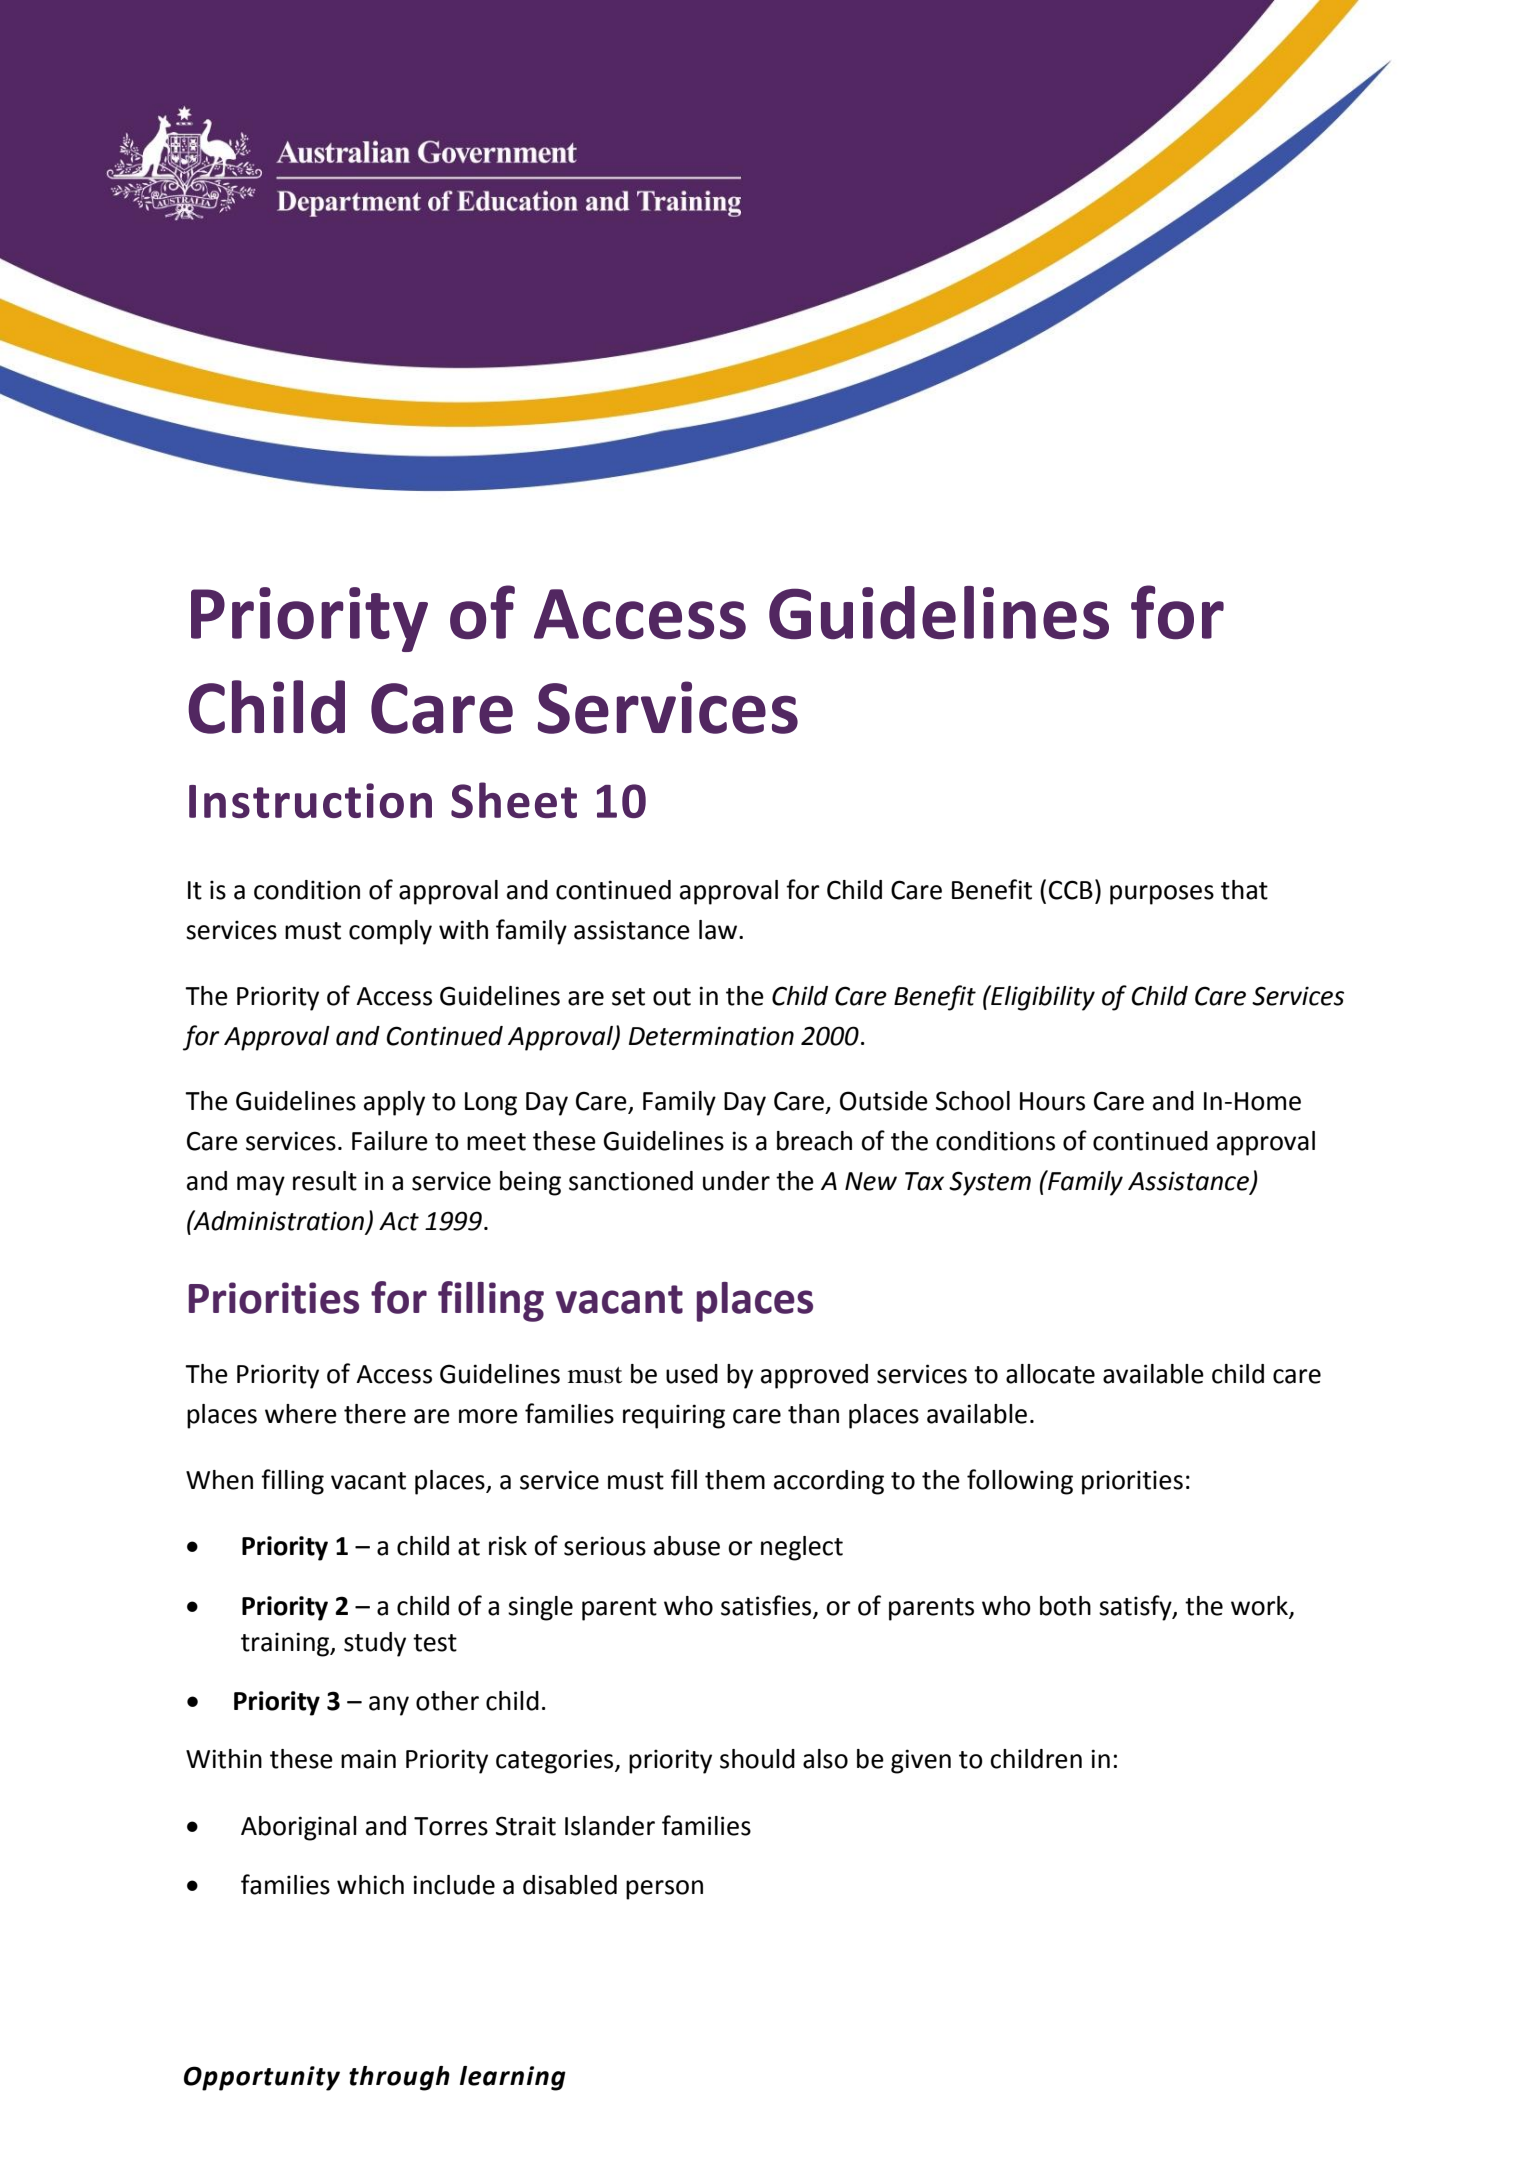 The image size is (1535, 2171). I want to click on Instruction, so click(310, 800).
